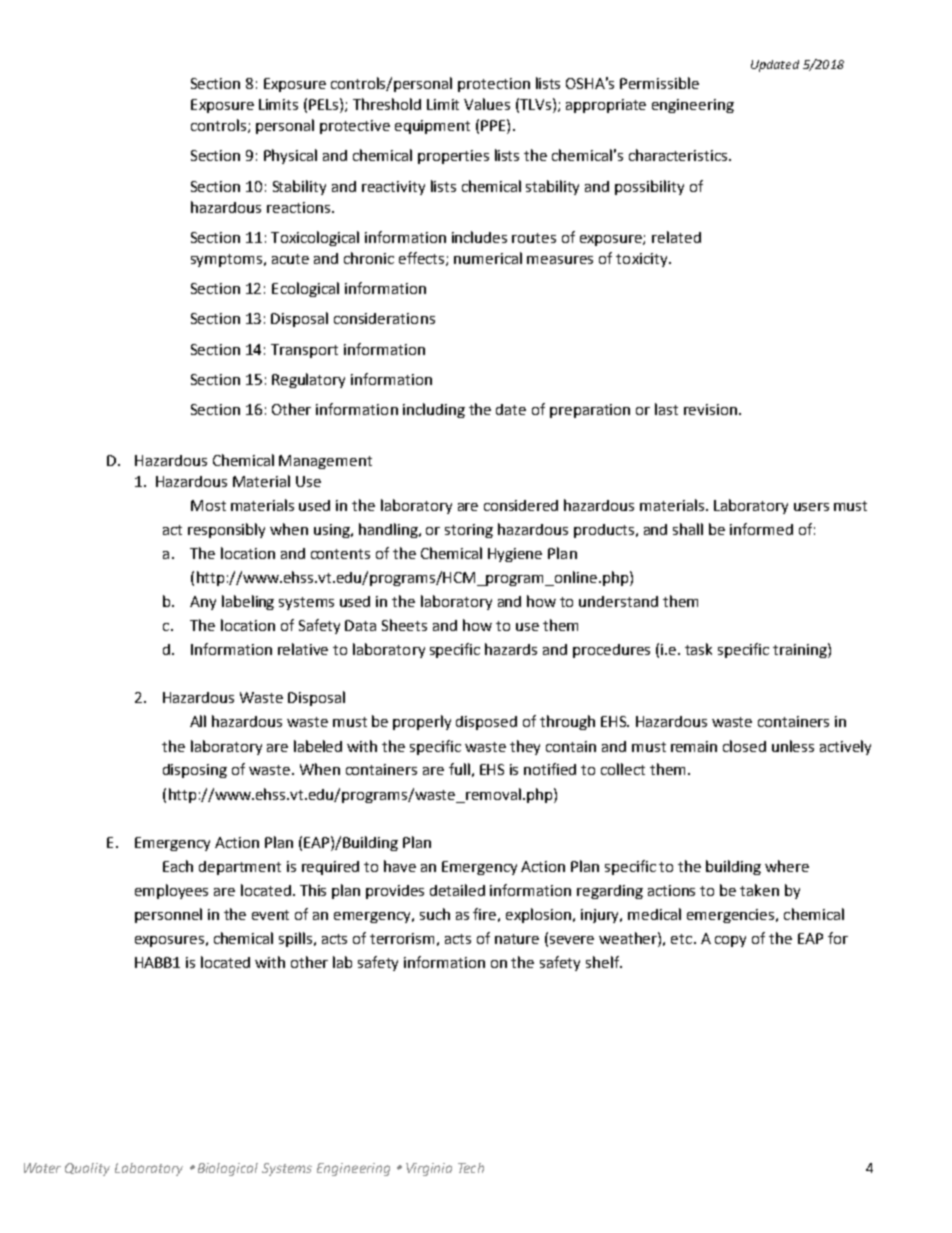 The image size is (952, 1233). I want to click on Any, so click(203, 603).
